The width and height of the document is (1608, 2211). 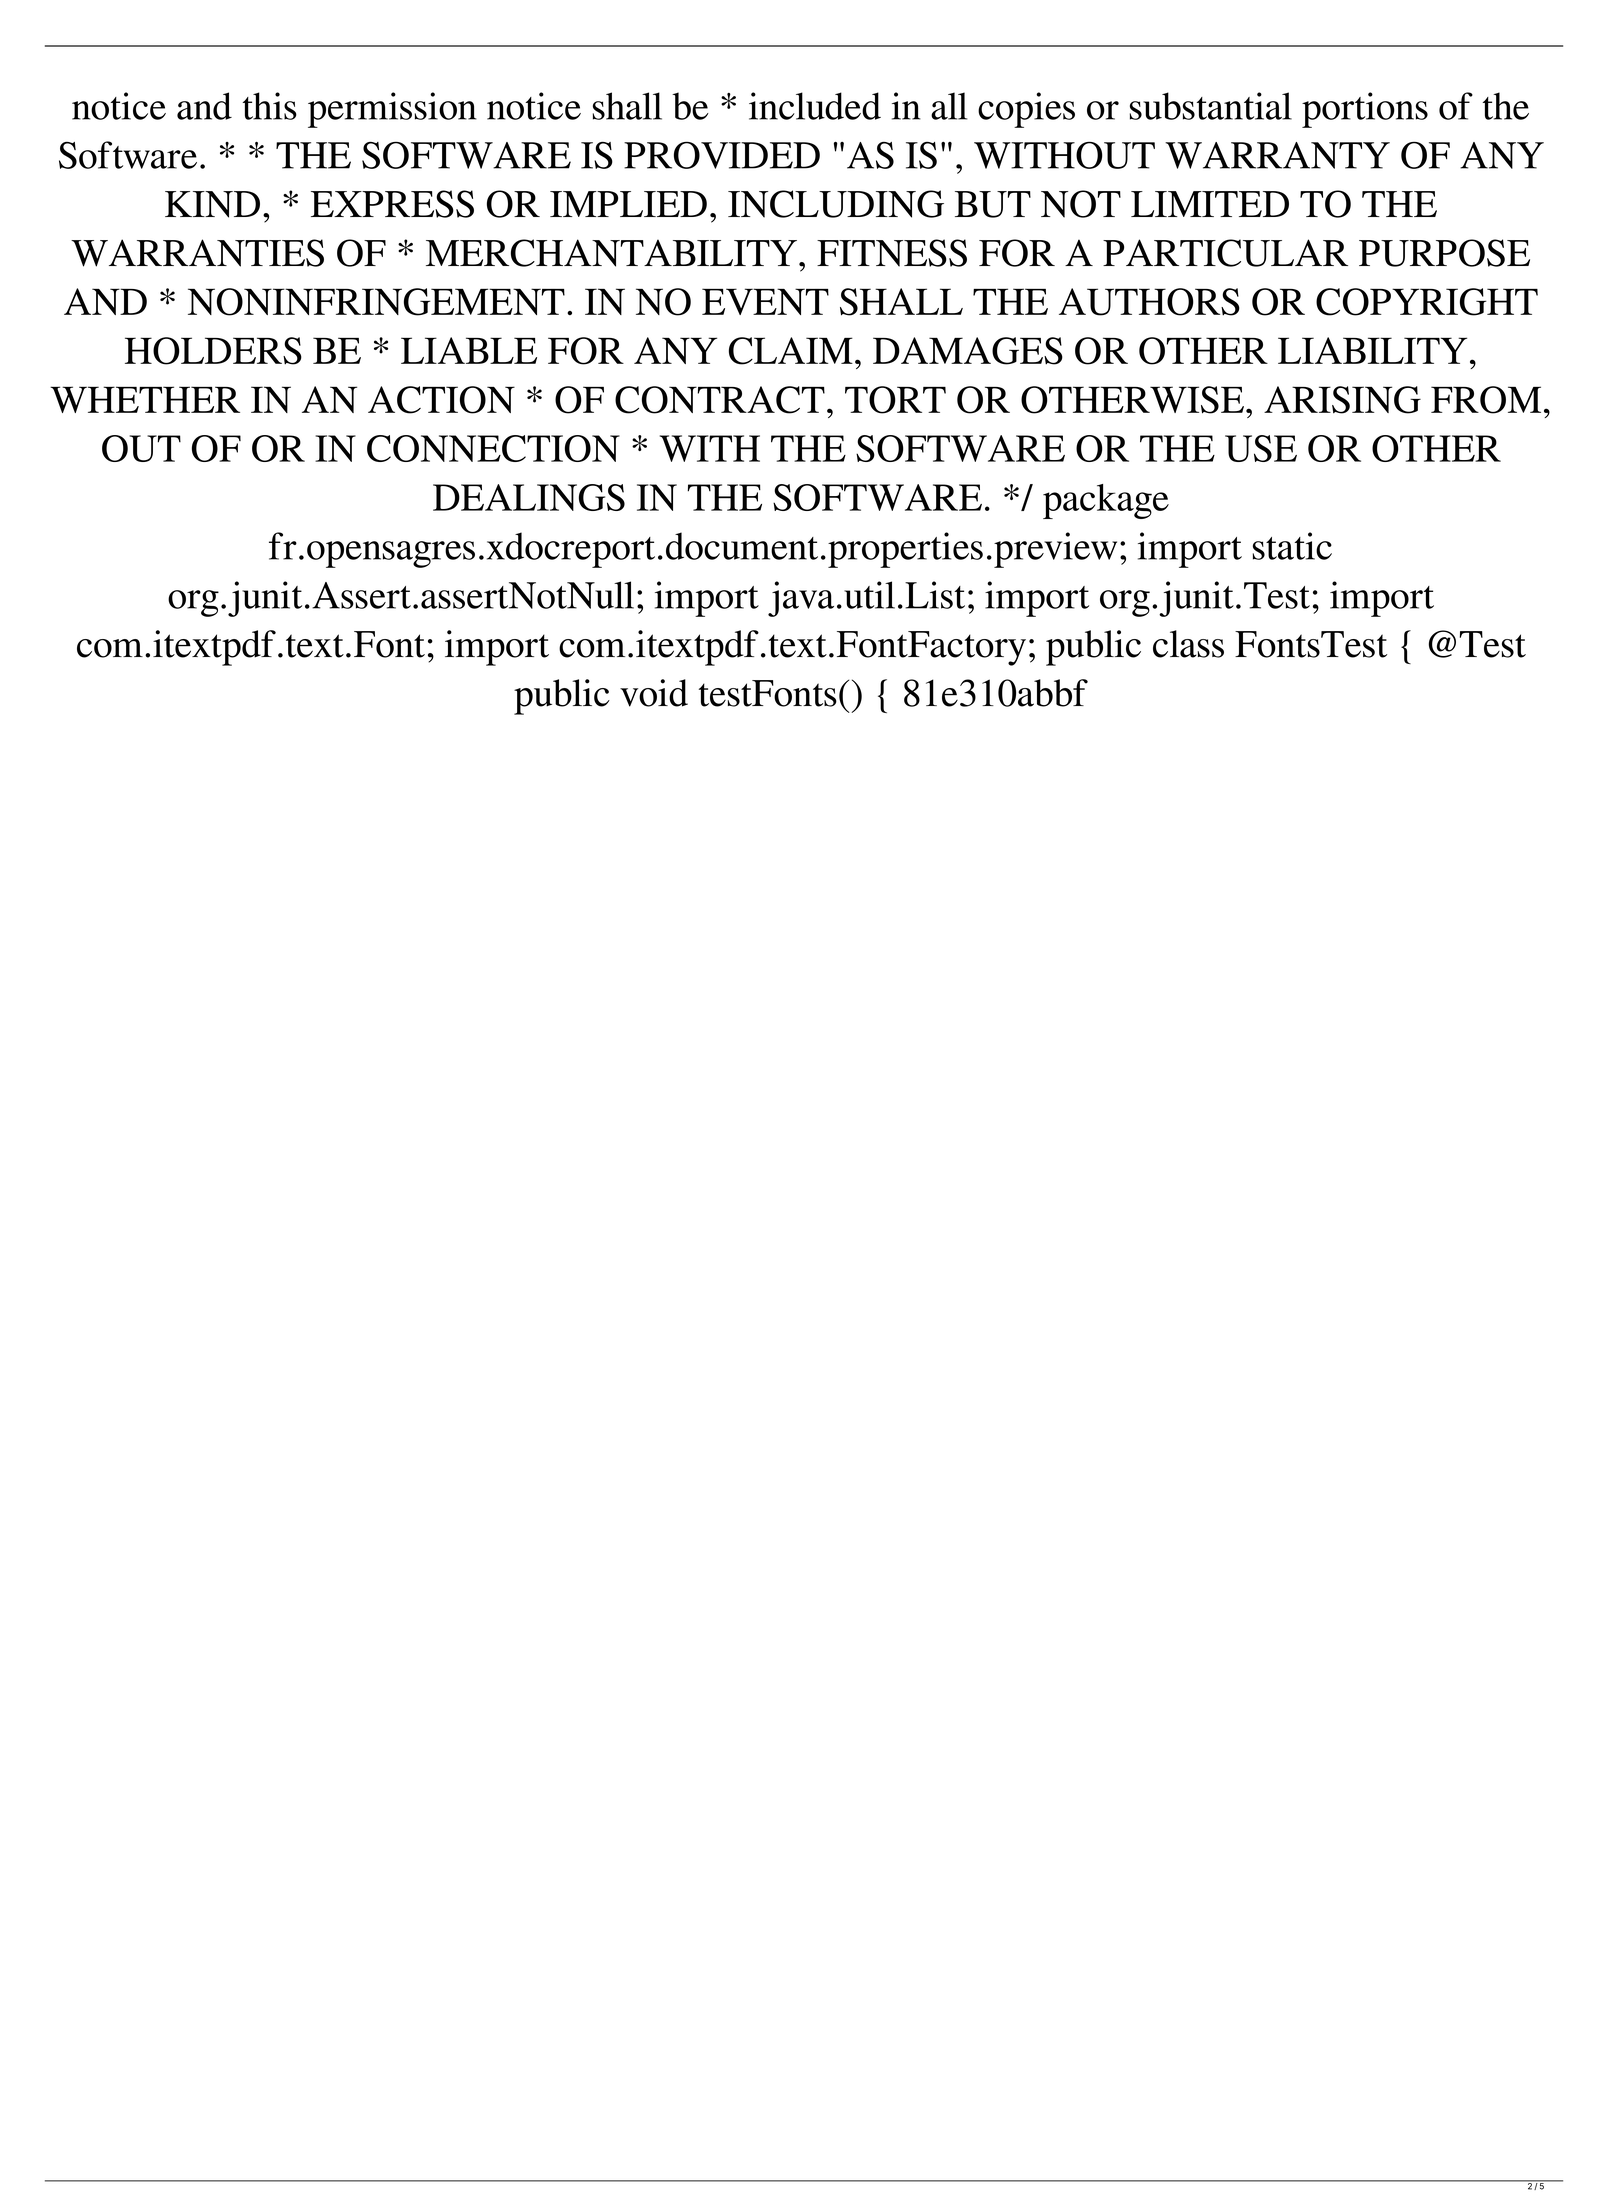 I want to click on included, so click(x=815, y=106).
